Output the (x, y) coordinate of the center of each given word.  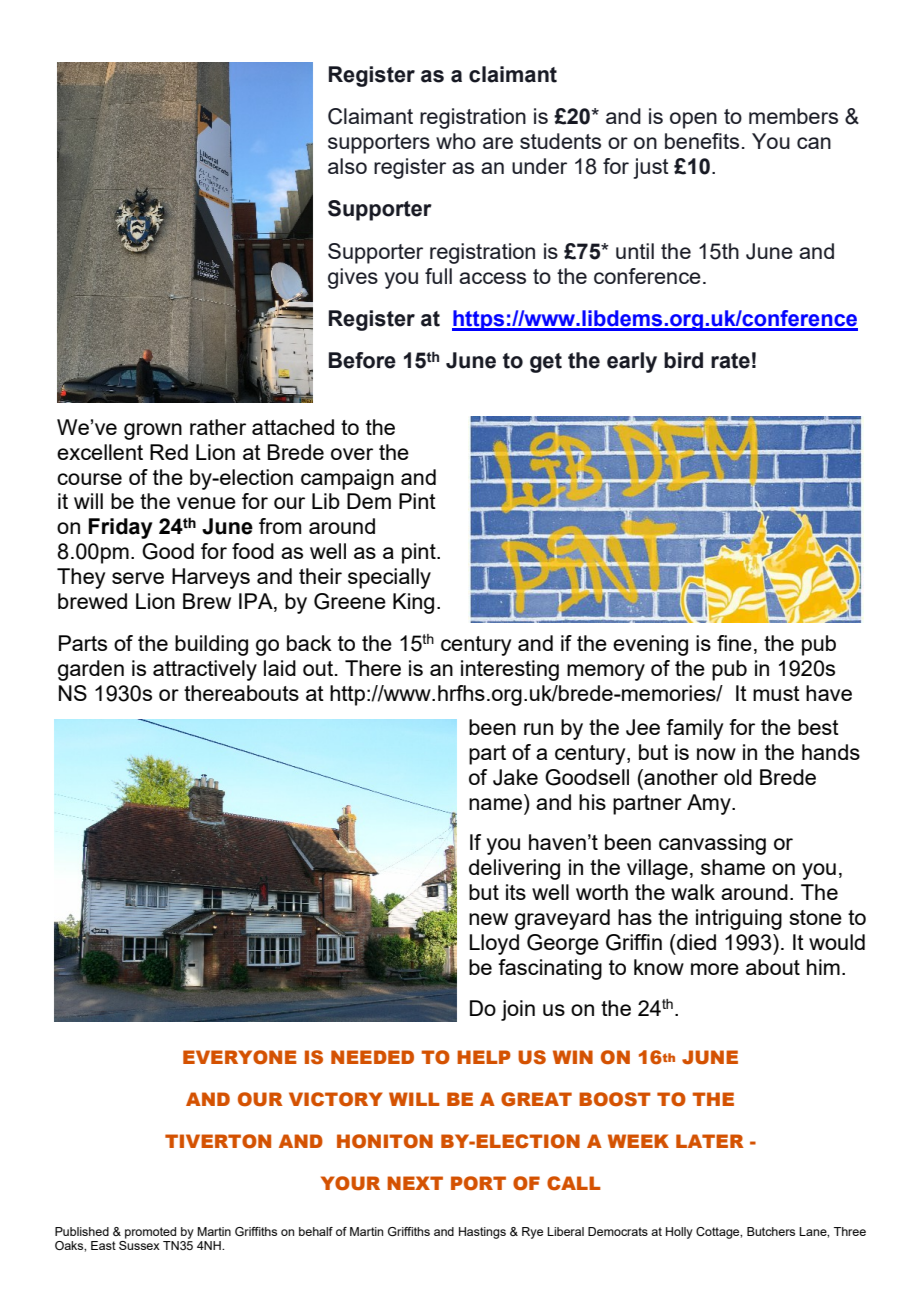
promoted (150, 1233)
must (776, 693)
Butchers (771, 1231)
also (347, 166)
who (456, 141)
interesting (510, 670)
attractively (205, 670)
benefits (702, 141)
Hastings (482, 1233)
